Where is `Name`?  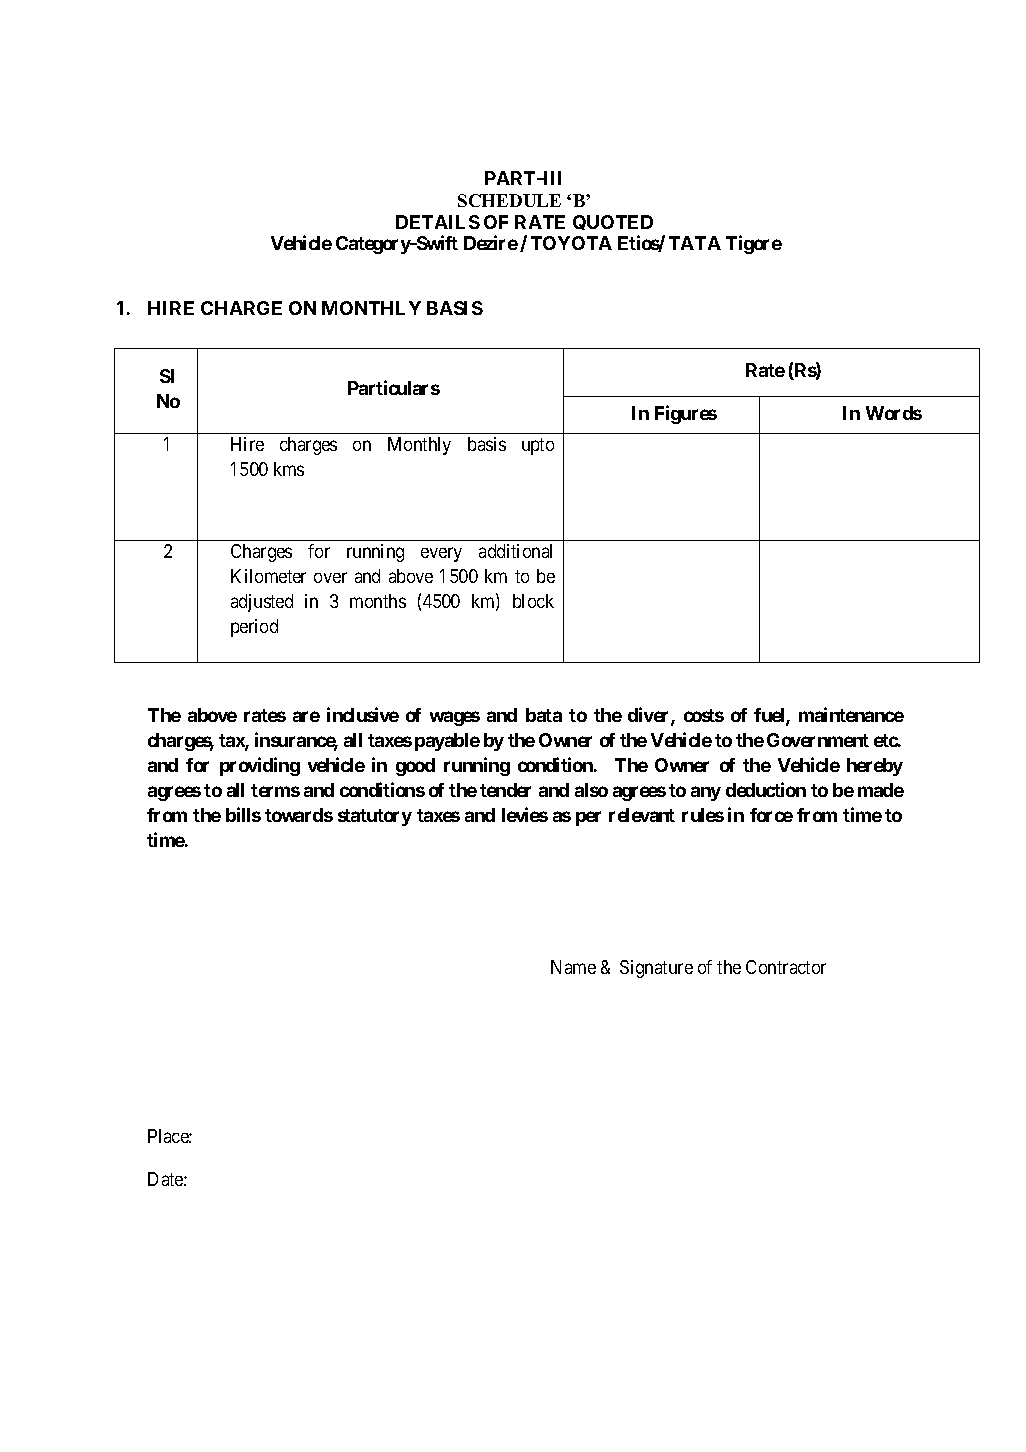
Name is located at coordinates (573, 967).
